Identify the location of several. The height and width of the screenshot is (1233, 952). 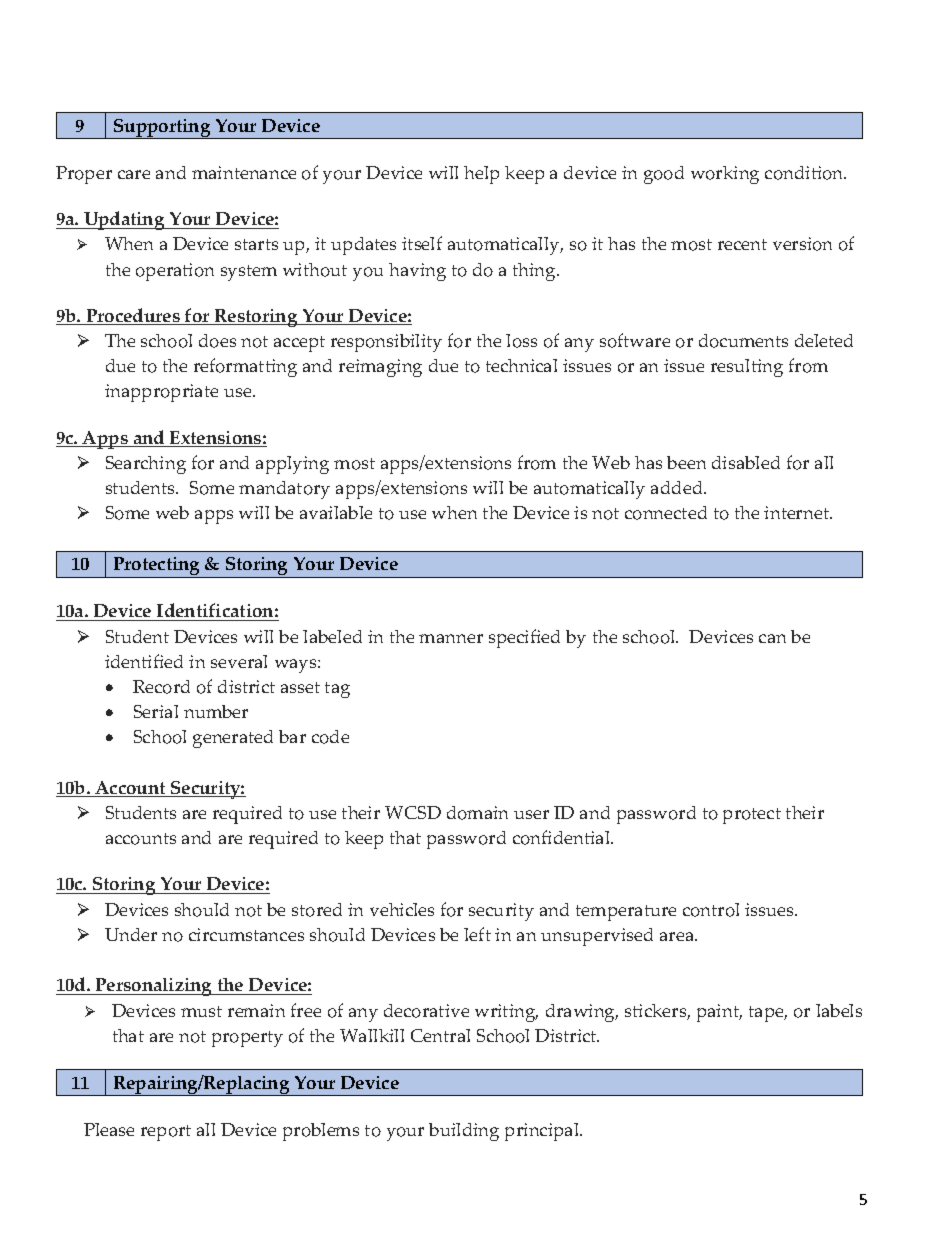
(239, 661).
